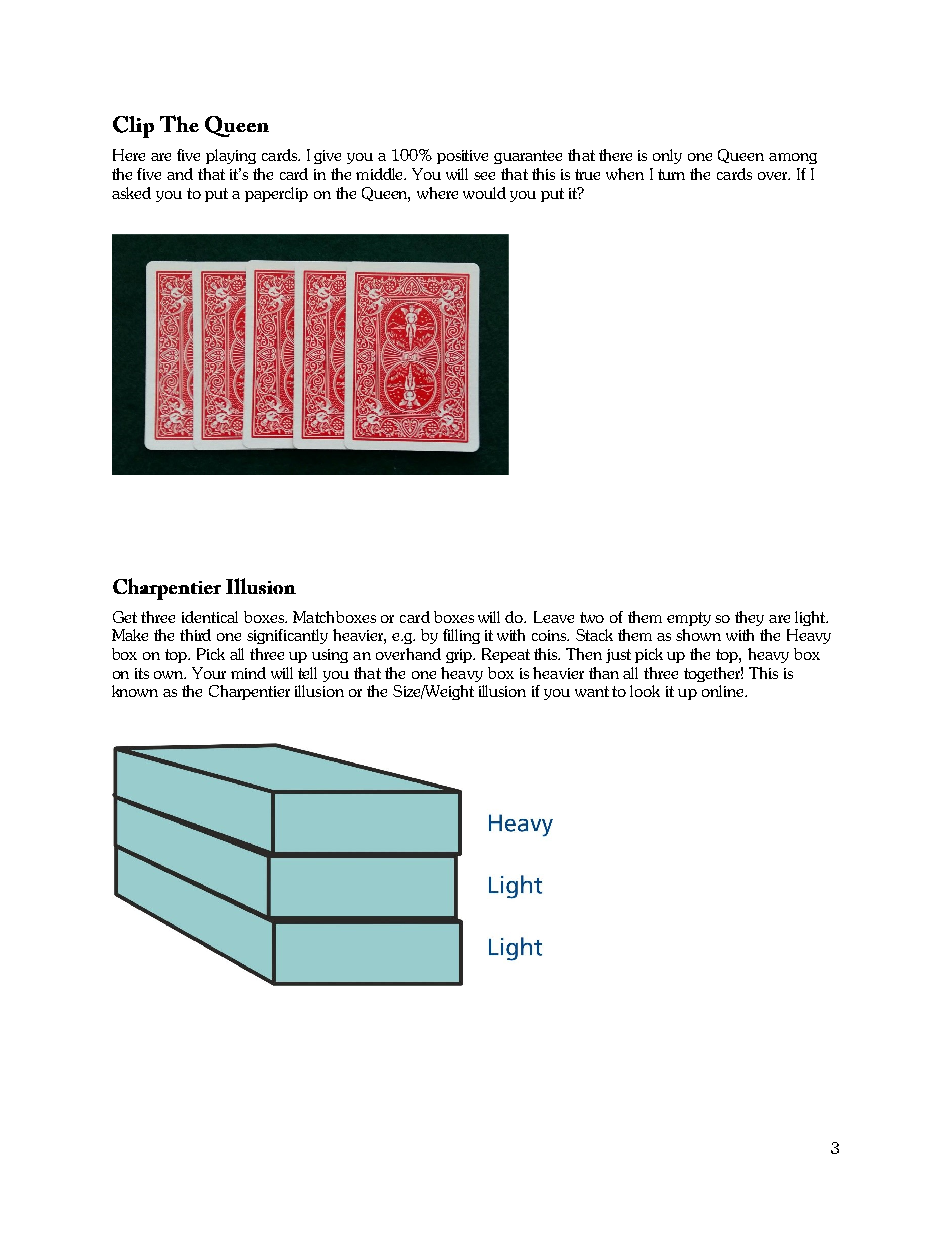 Image resolution: width=952 pixels, height=1233 pixels. Describe the element at coordinates (749, 618) in the page. I see `they` at that location.
